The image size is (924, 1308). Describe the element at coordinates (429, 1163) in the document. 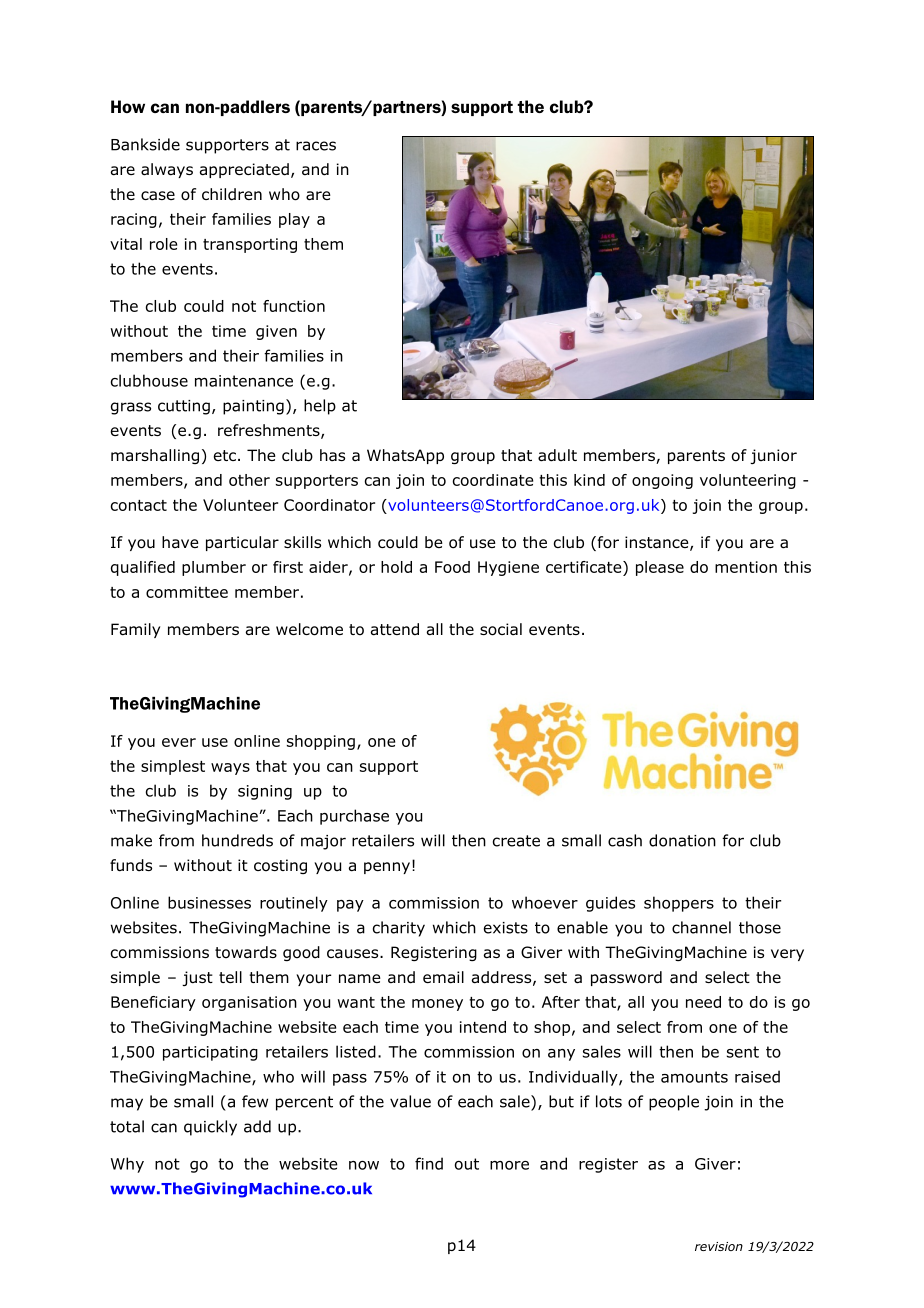

I see `find` at that location.
